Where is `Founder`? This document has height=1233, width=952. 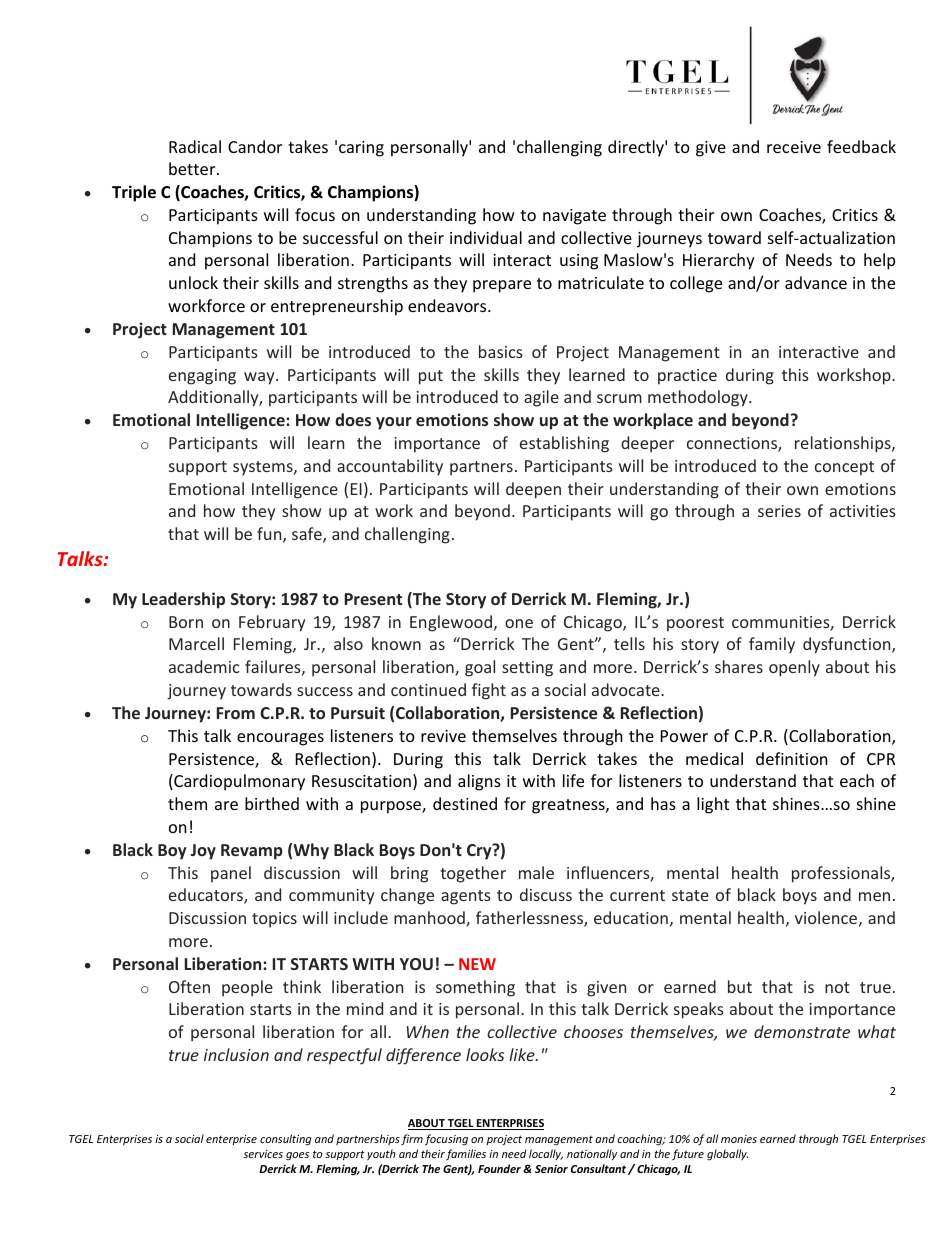
Founder is located at coordinates (499, 1168).
